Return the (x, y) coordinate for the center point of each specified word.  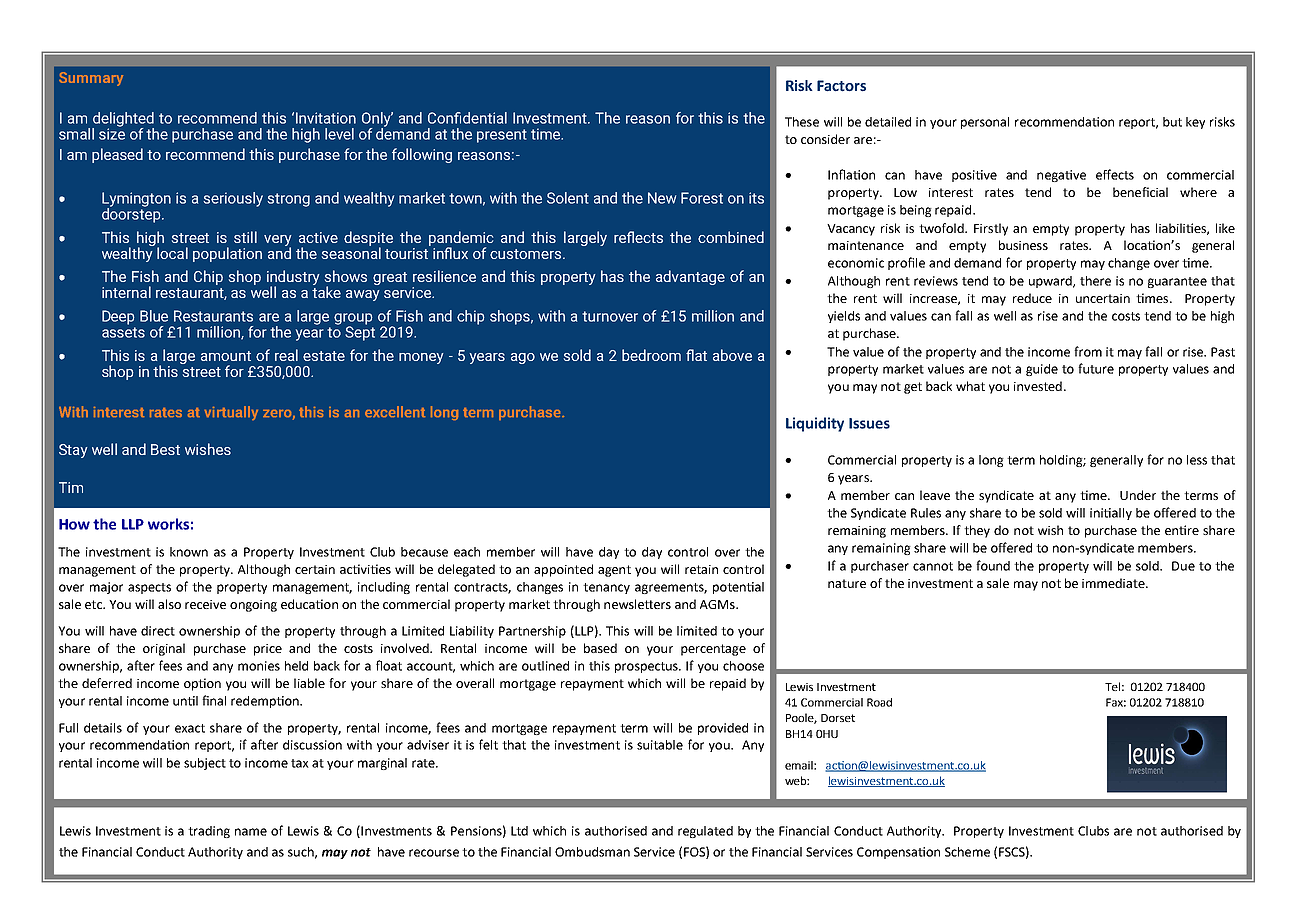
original (164, 649)
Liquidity (815, 424)
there (1095, 281)
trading (209, 832)
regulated (705, 832)
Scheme (967, 852)
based (600, 648)
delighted (123, 120)
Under (1138, 495)
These (802, 122)
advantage (690, 277)
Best (165, 449)
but (1172, 122)
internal (126, 292)
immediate (1114, 583)
